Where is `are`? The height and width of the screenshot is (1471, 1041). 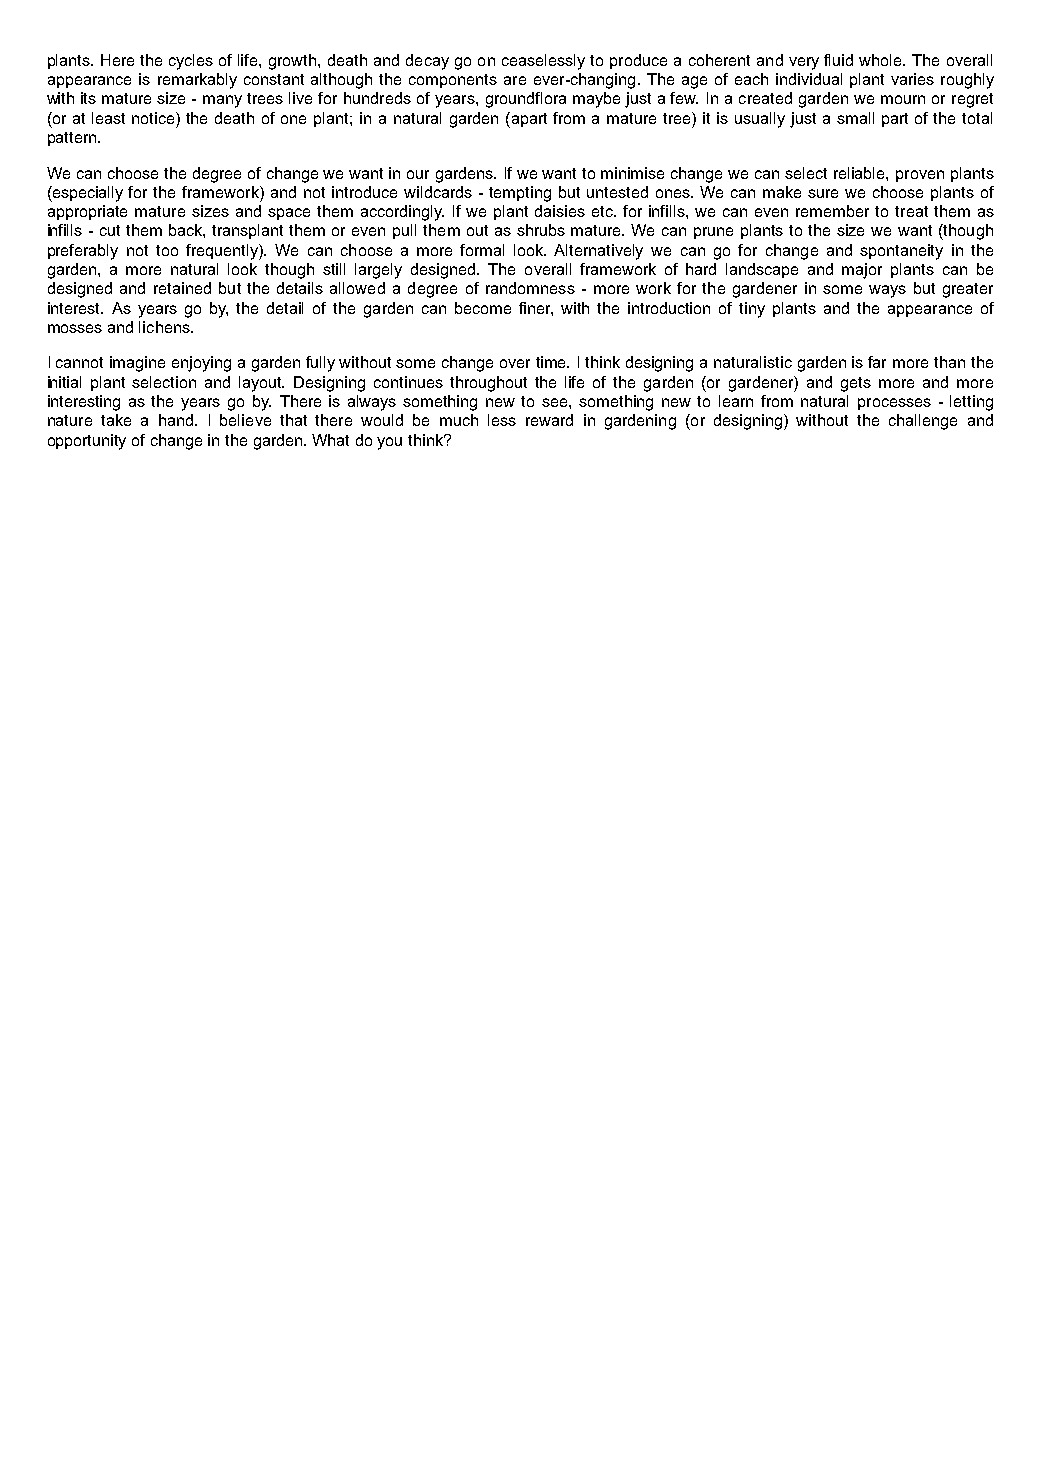 are is located at coordinates (515, 80).
